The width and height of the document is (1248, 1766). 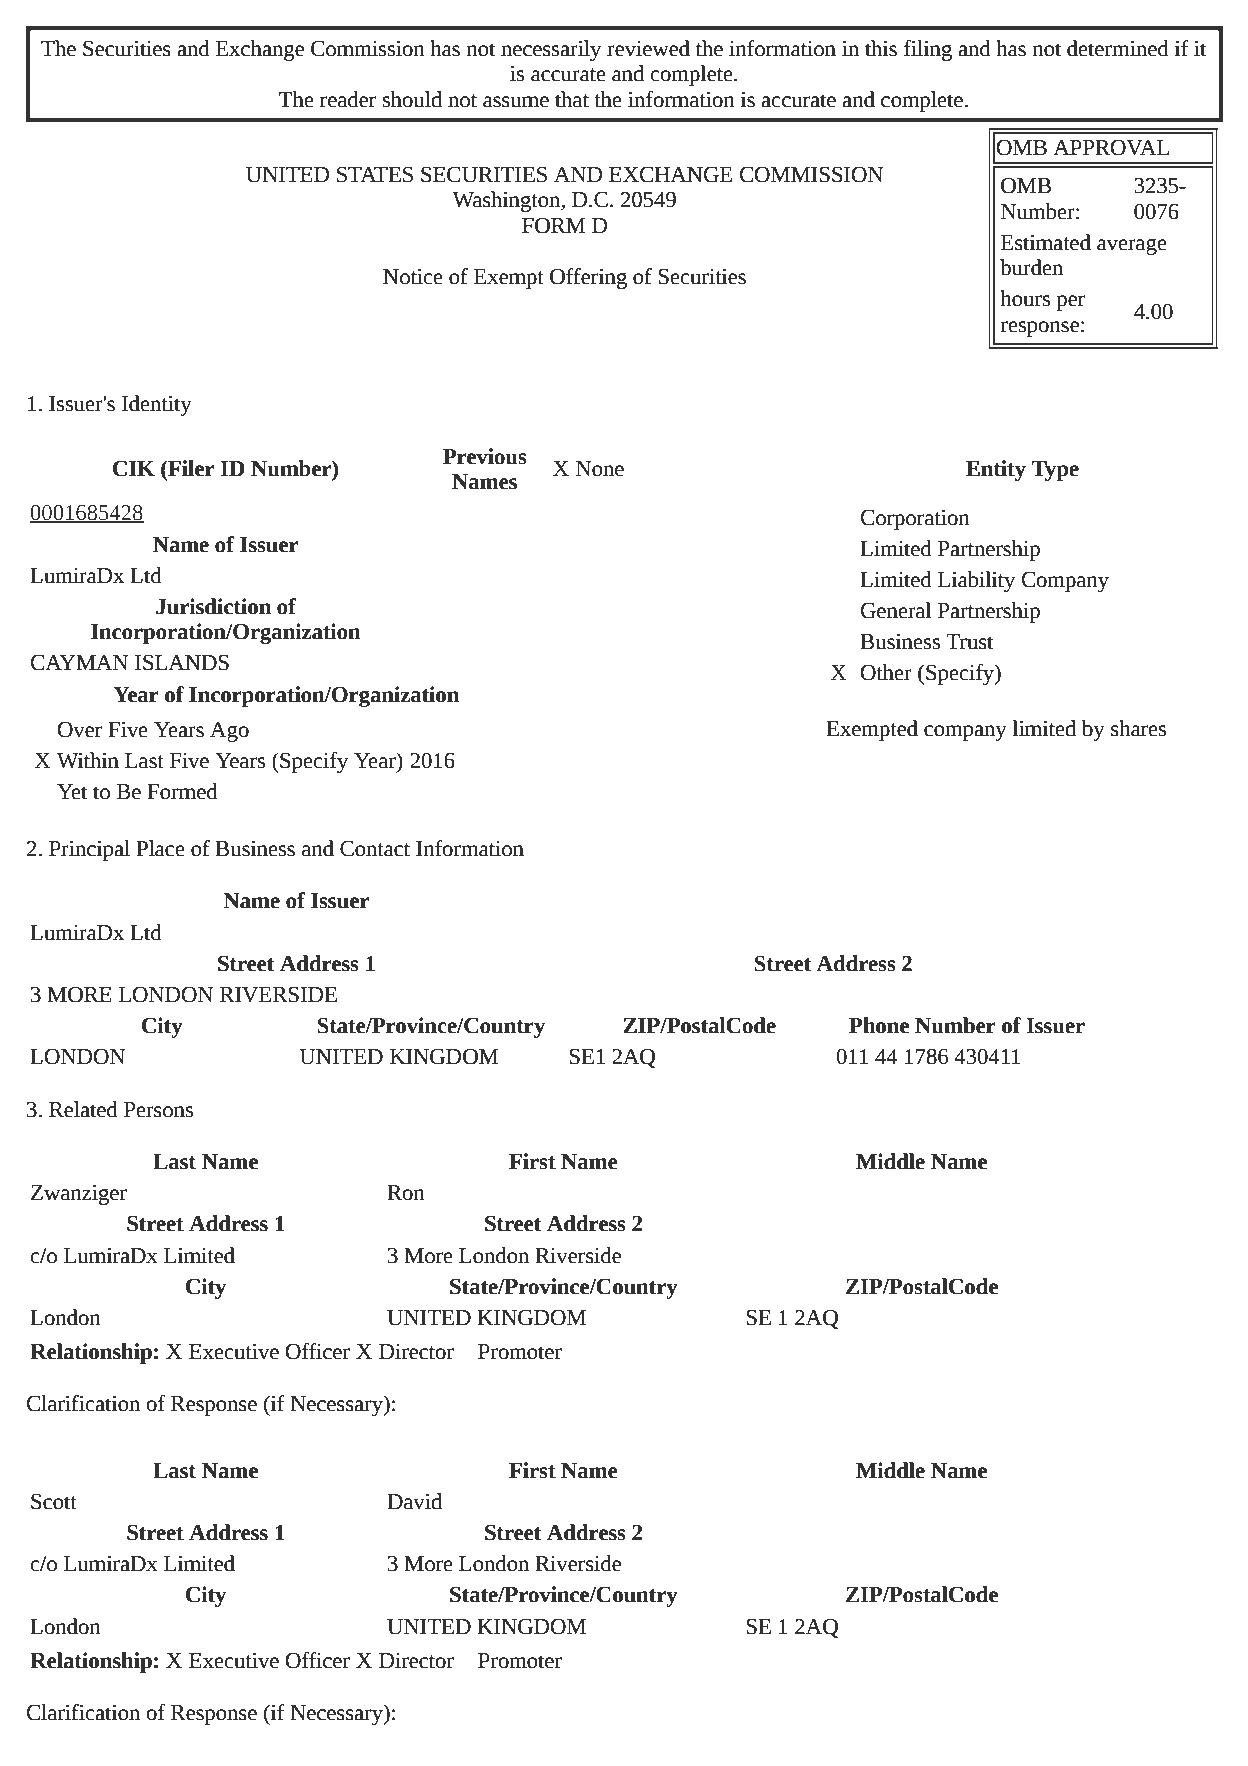 I want to click on reader, so click(x=348, y=99).
